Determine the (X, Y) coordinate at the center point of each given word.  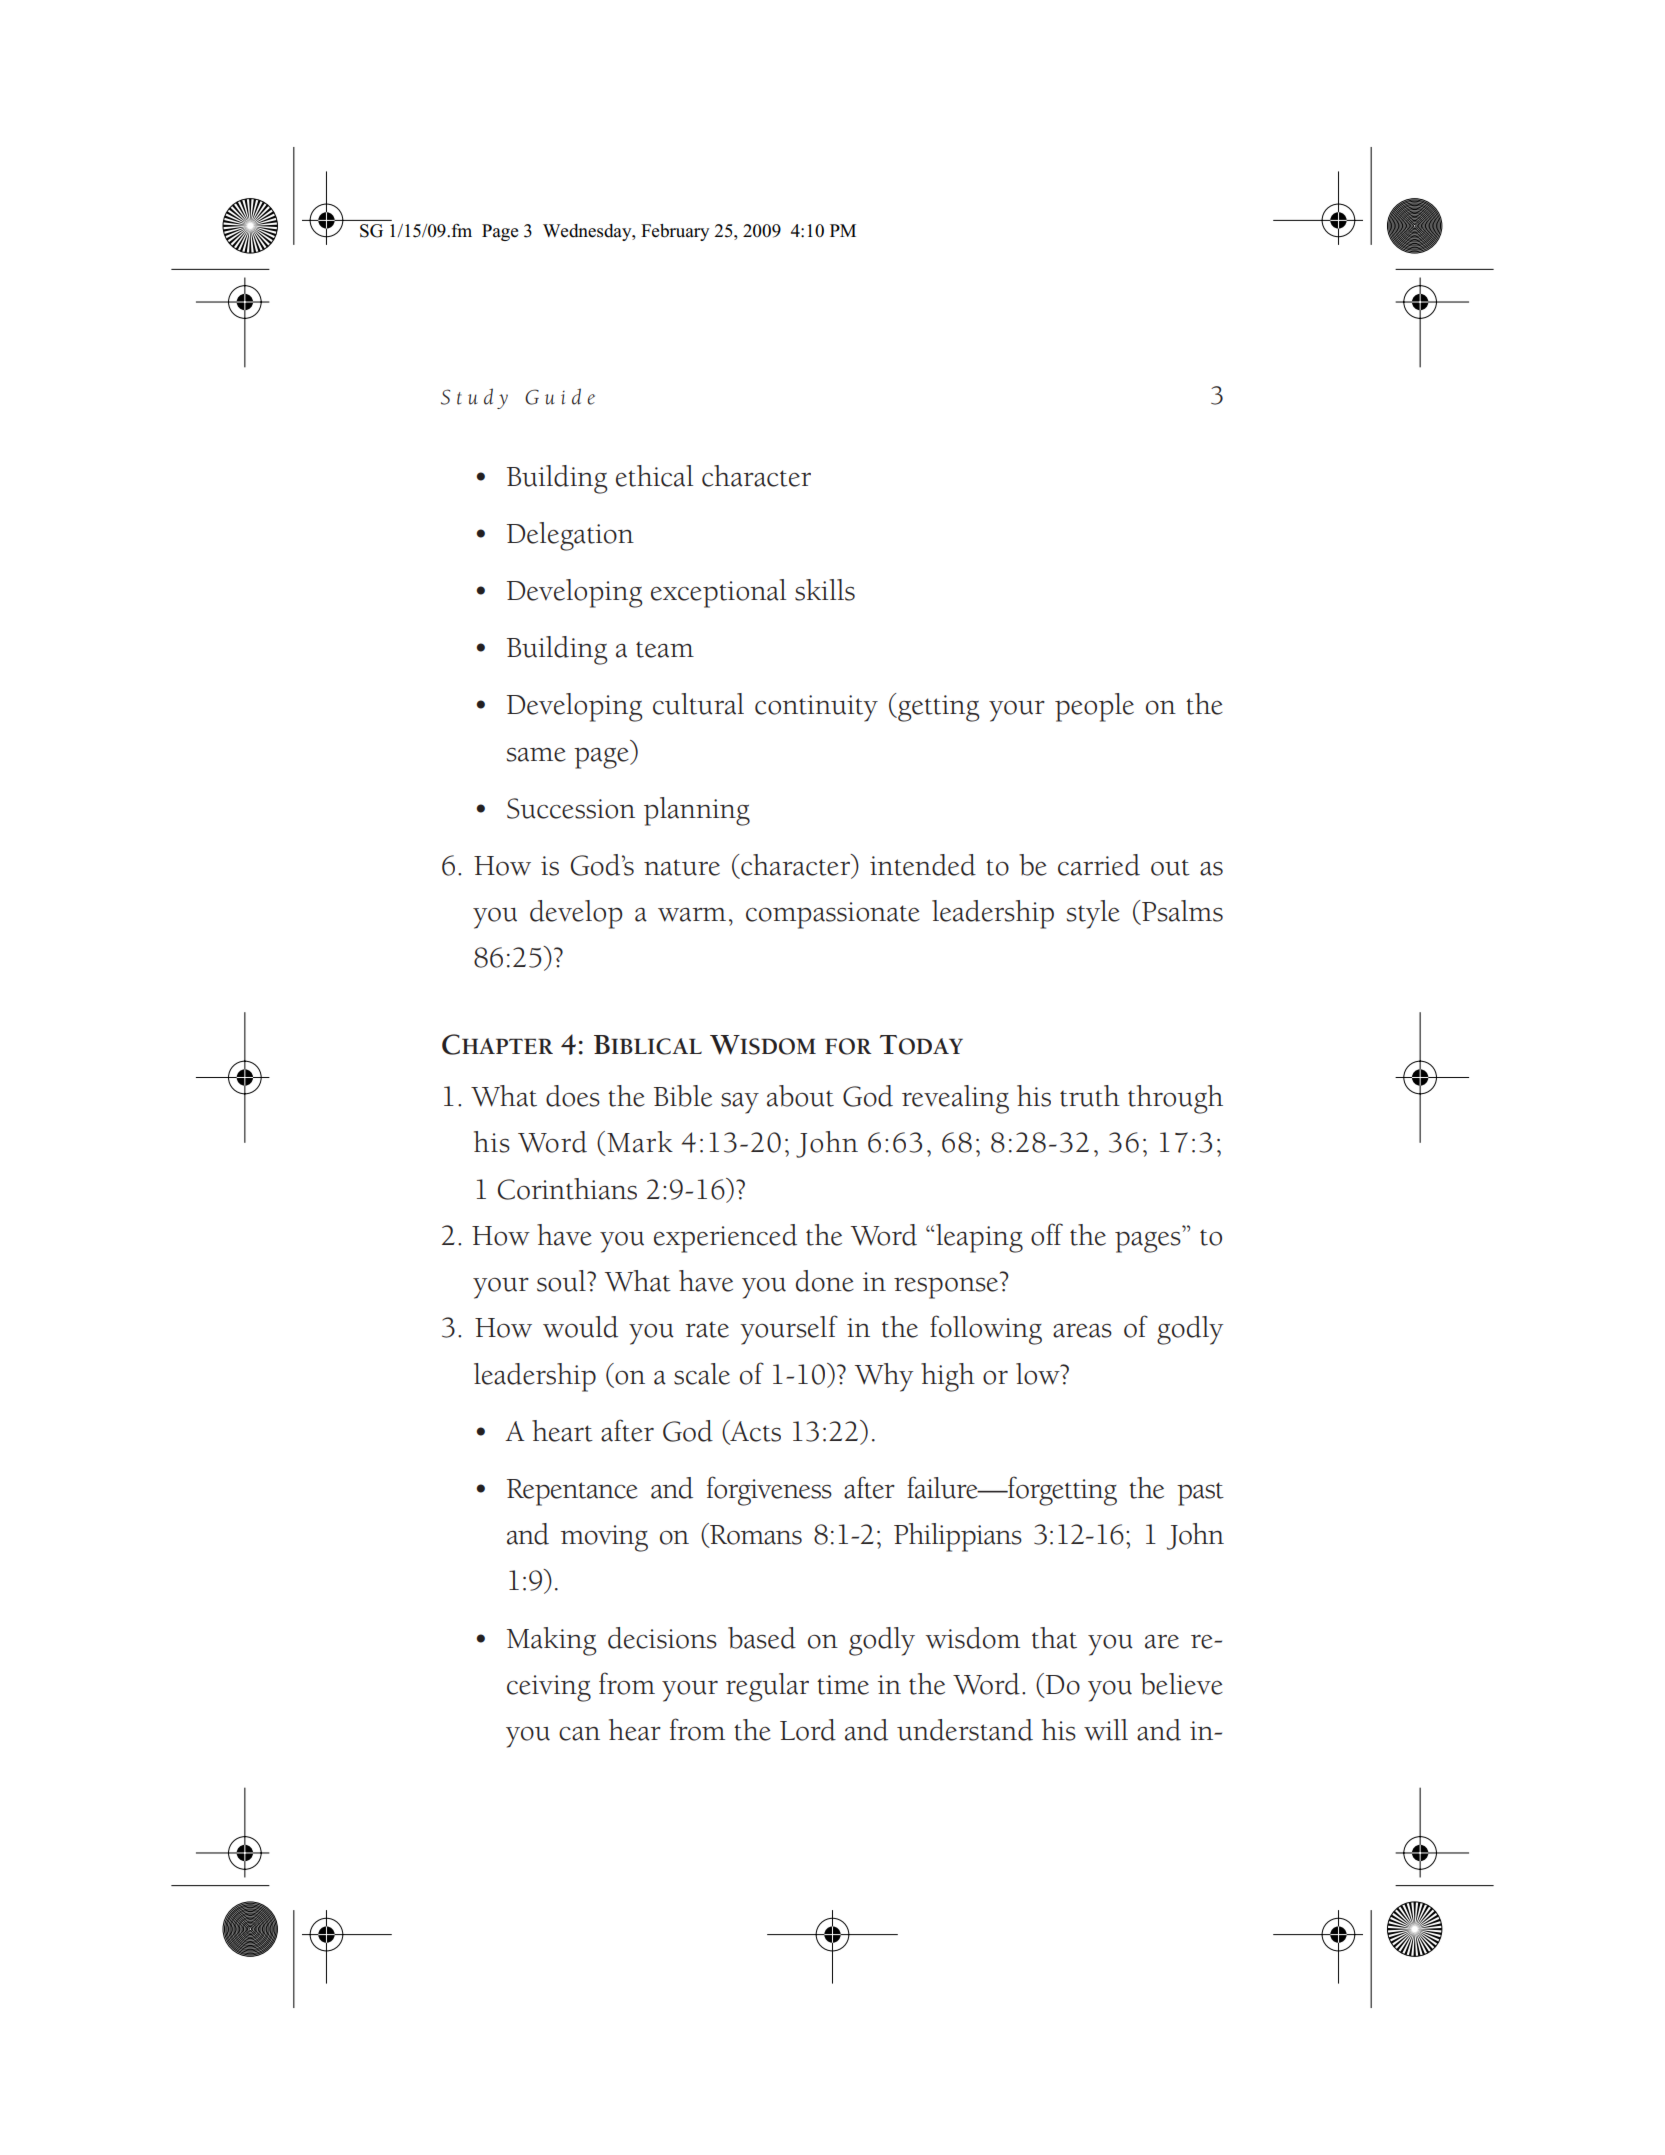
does (573, 1096)
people (1094, 707)
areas (1082, 1331)
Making (551, 1641)
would (580, 1327)
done (825, 1281)
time (843, 1685)
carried (1099, 865)
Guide (560, 396)
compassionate (833, 915)
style (1093, 914)
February (675, 232)
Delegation (570, 536)
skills (825, 590)
